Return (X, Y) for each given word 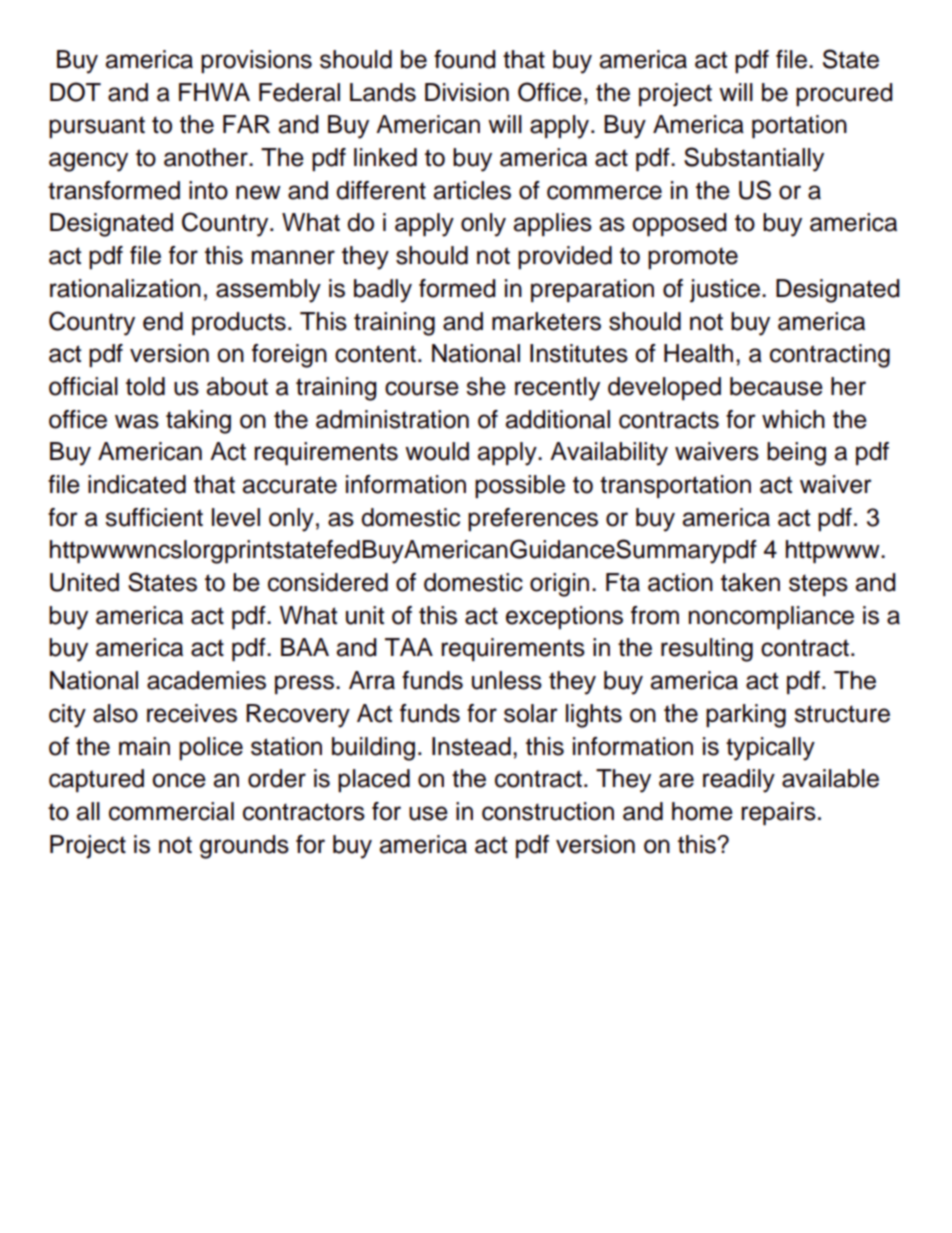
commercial (171, 811)
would (437, 451)
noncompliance (771, 617)
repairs (778, 813)
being (796, 454)
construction (548, 811)
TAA (409, 647)
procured (844, 94)
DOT (75, 92)
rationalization (125, 288)
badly (383, 291)
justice (725, 291)
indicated (137, 484)
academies (206, 680)
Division (467, 92)
